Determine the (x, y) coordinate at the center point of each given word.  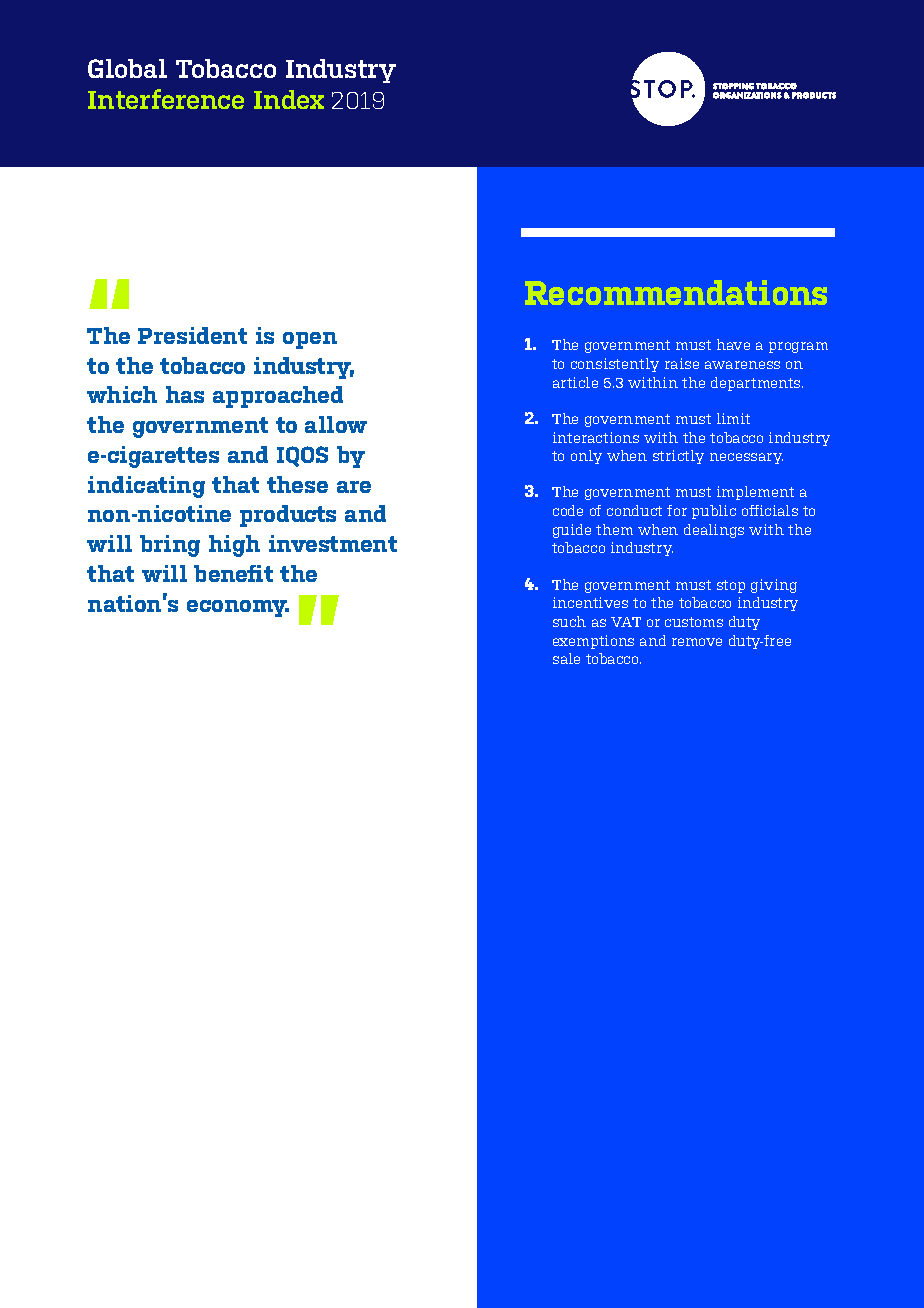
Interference (166, 99)
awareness (742, 365)
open (310, 340)
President (192, 335)
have (733, 344)
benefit (233, 573)
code (568, 510)
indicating (146, 487)
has (185, 394)
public (714, 512)
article (575, 382)
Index (289, 99)
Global (127, 68)
